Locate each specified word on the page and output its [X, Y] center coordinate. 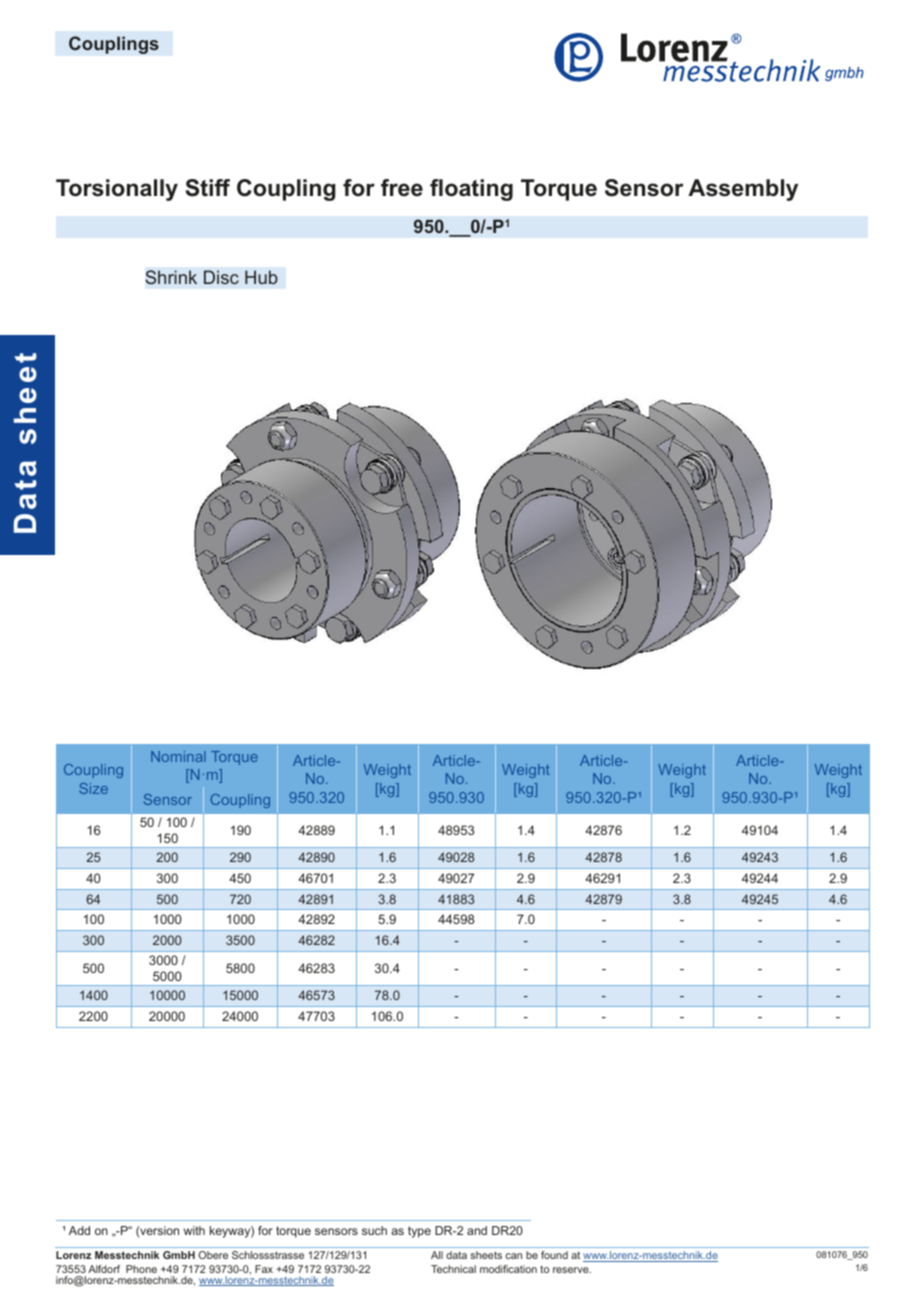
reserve [572, 1270]
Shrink [171, 277]
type [419, 1232]
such [374, 1230]
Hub [261, 277]
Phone [141, 1269]
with [194, 1230]
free [402, 188]
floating [471, 190]
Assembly [743, 190]
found [554, 1255]
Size [93, 788]
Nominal [178, 756]
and [477, 1230]
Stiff [207, 188]
